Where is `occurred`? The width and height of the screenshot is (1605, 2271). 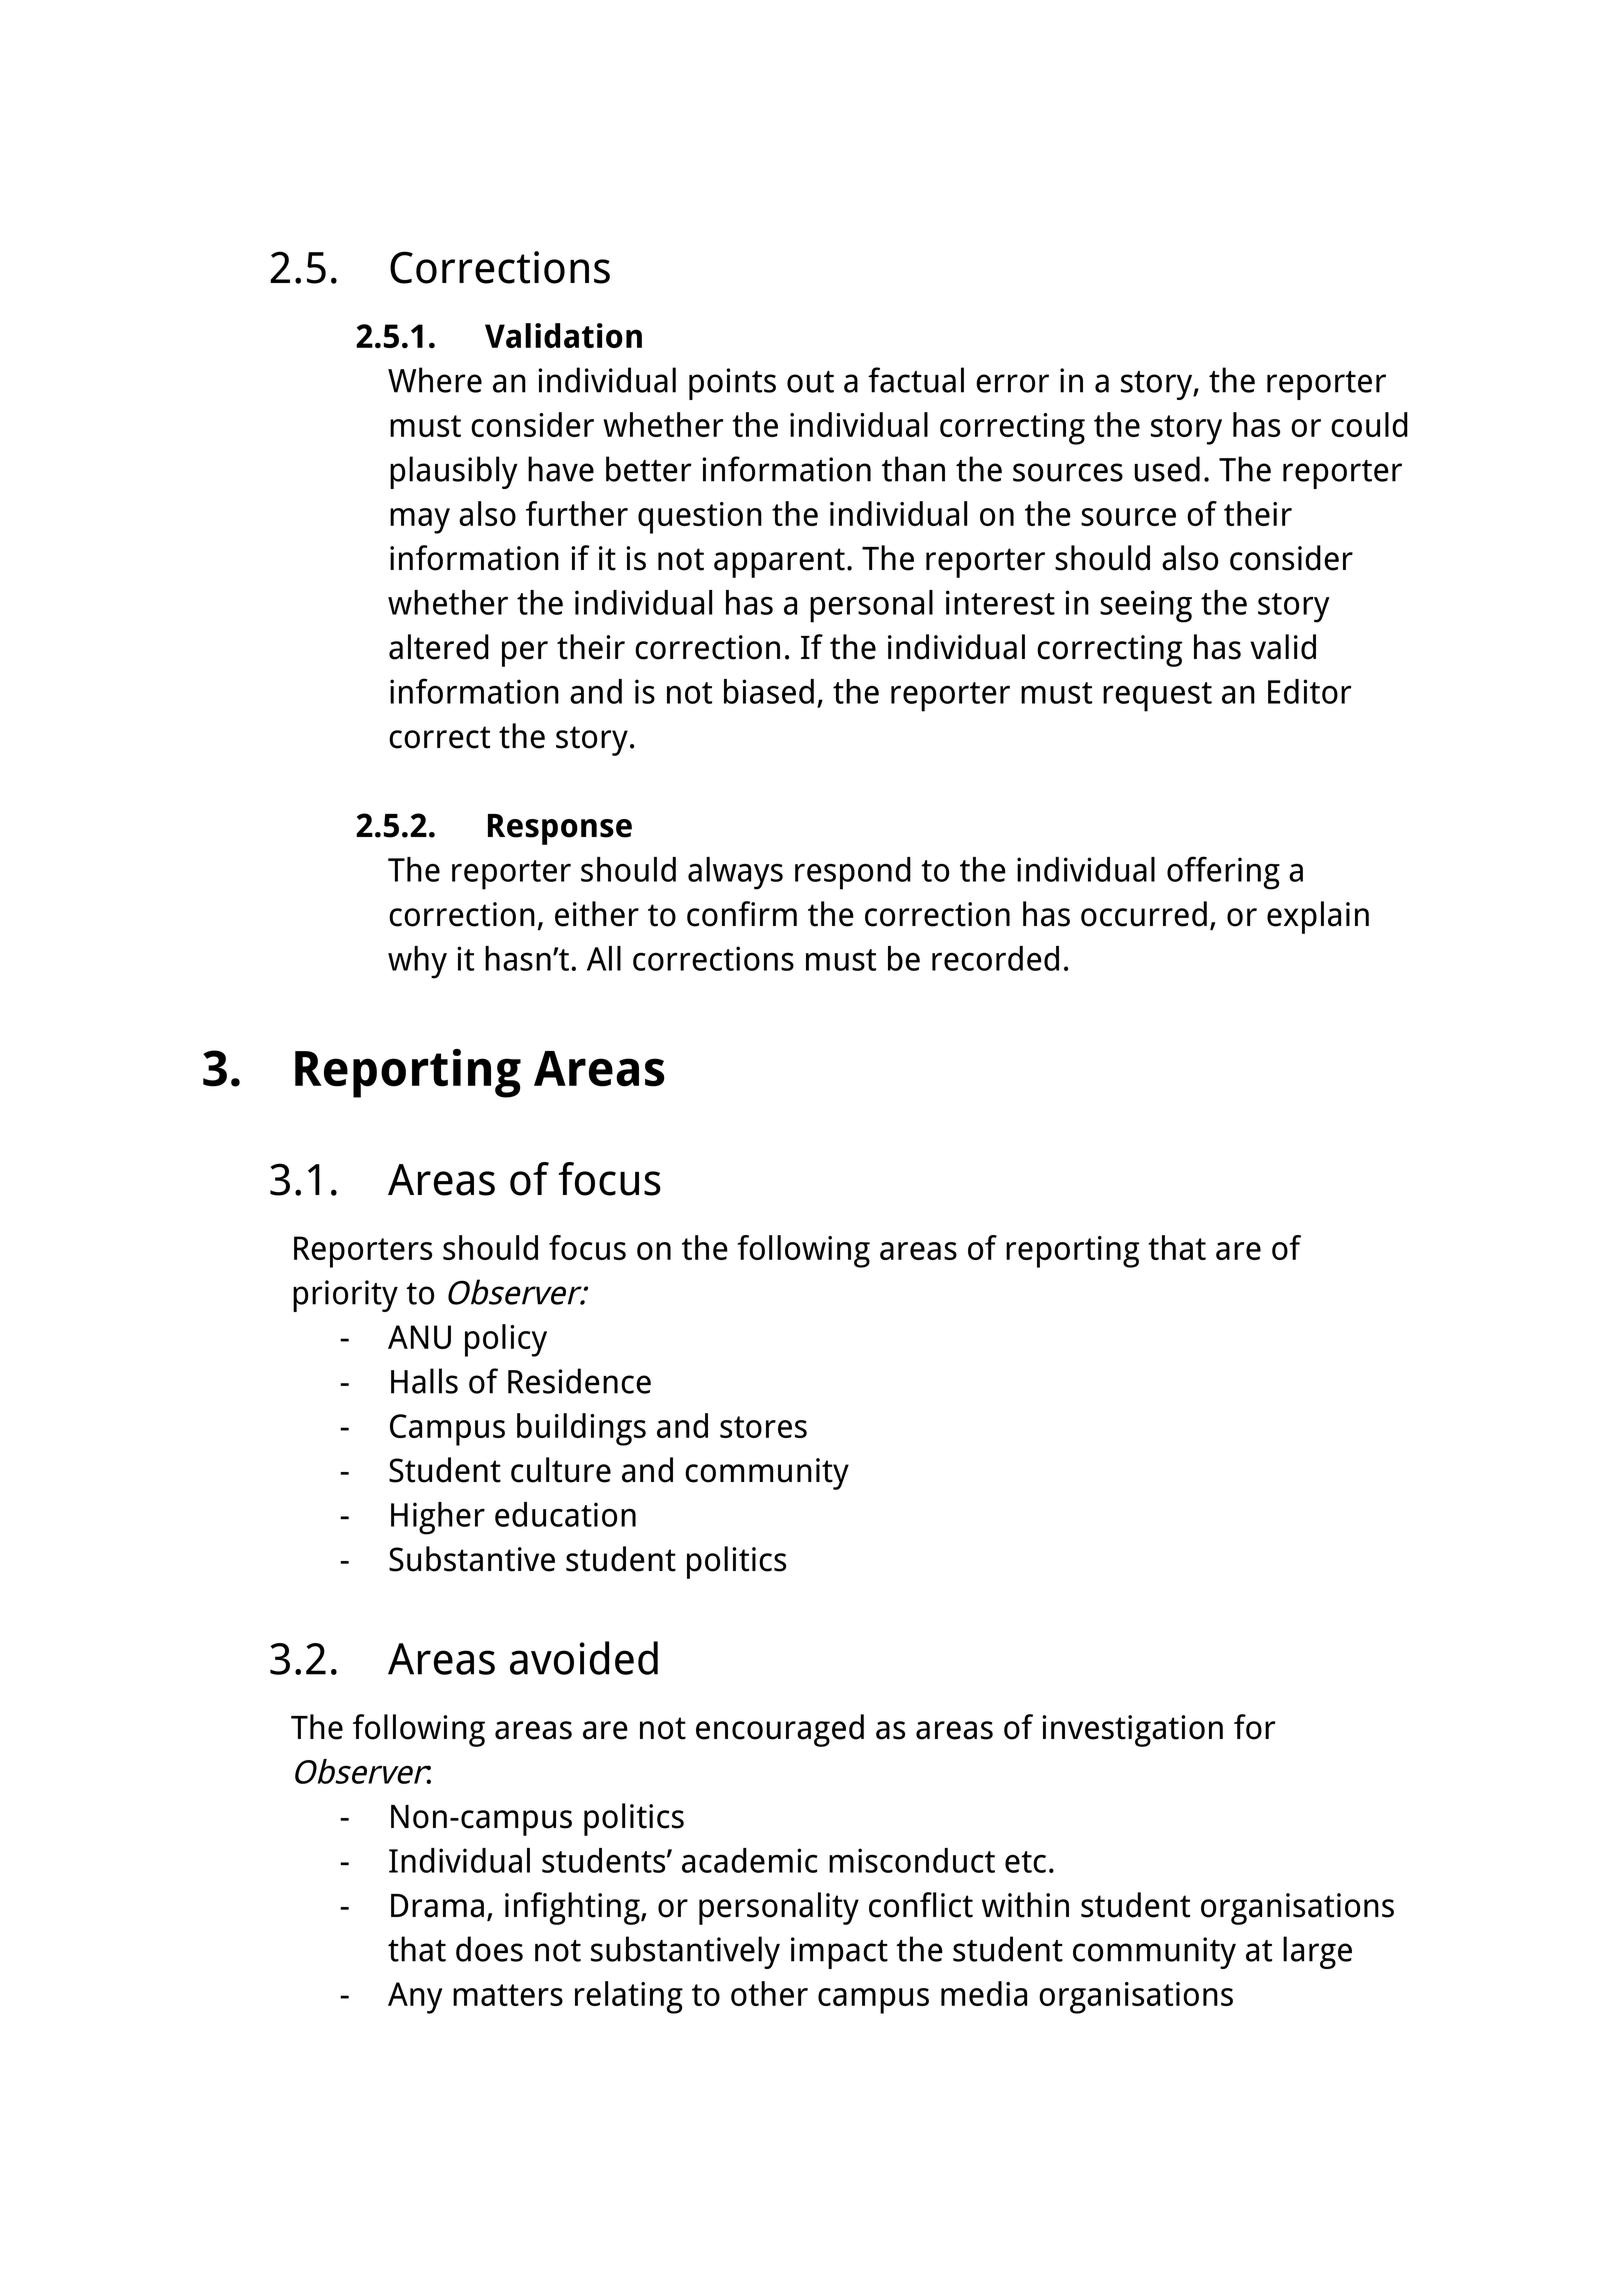 occurred is located at coordinates (1144, 914).
